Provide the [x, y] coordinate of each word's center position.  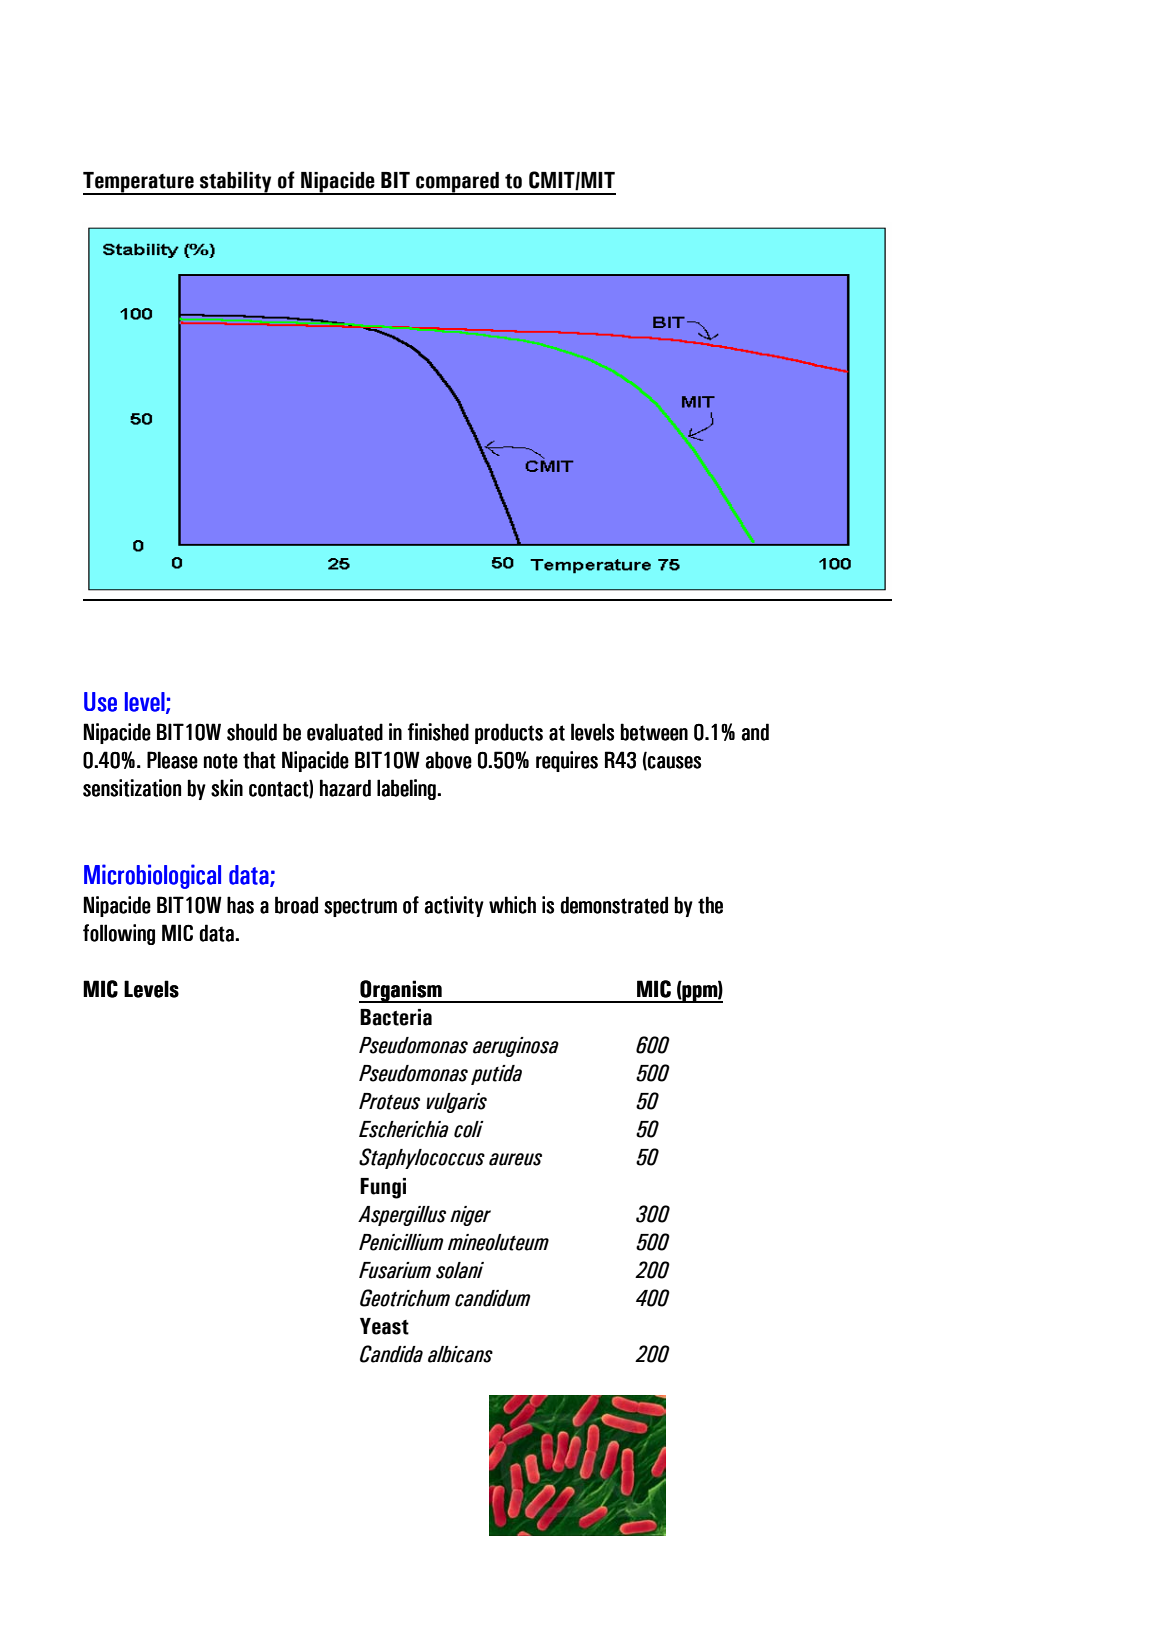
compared [457, 183]
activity [454, 906]
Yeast [384, 1326]
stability [236, 183]
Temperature [139, 183]
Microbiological [152, 876]
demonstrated [614, 905]
